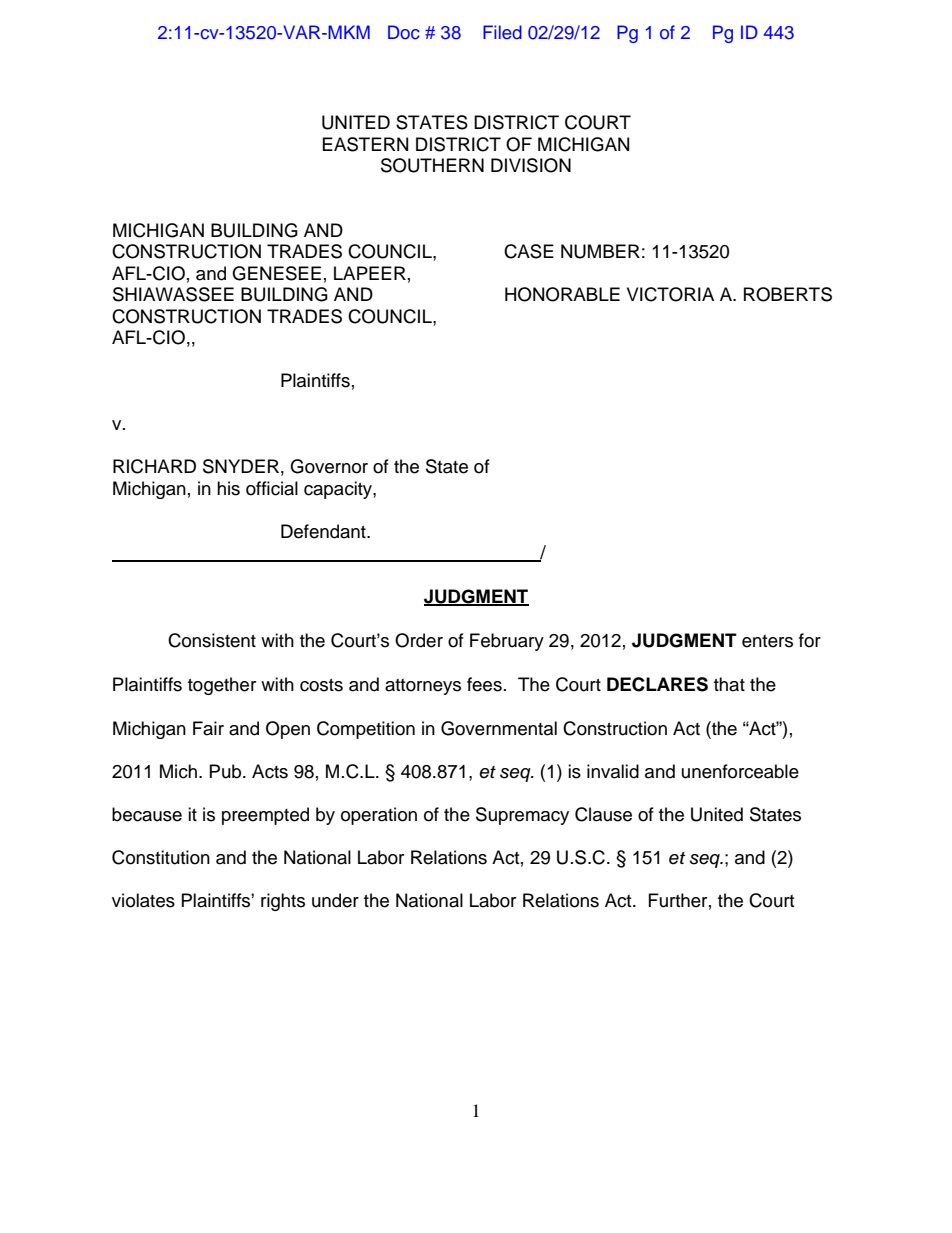 The height and width of the page is (1233, 952). I want to click on VICTORIA, so click(670, 294).
